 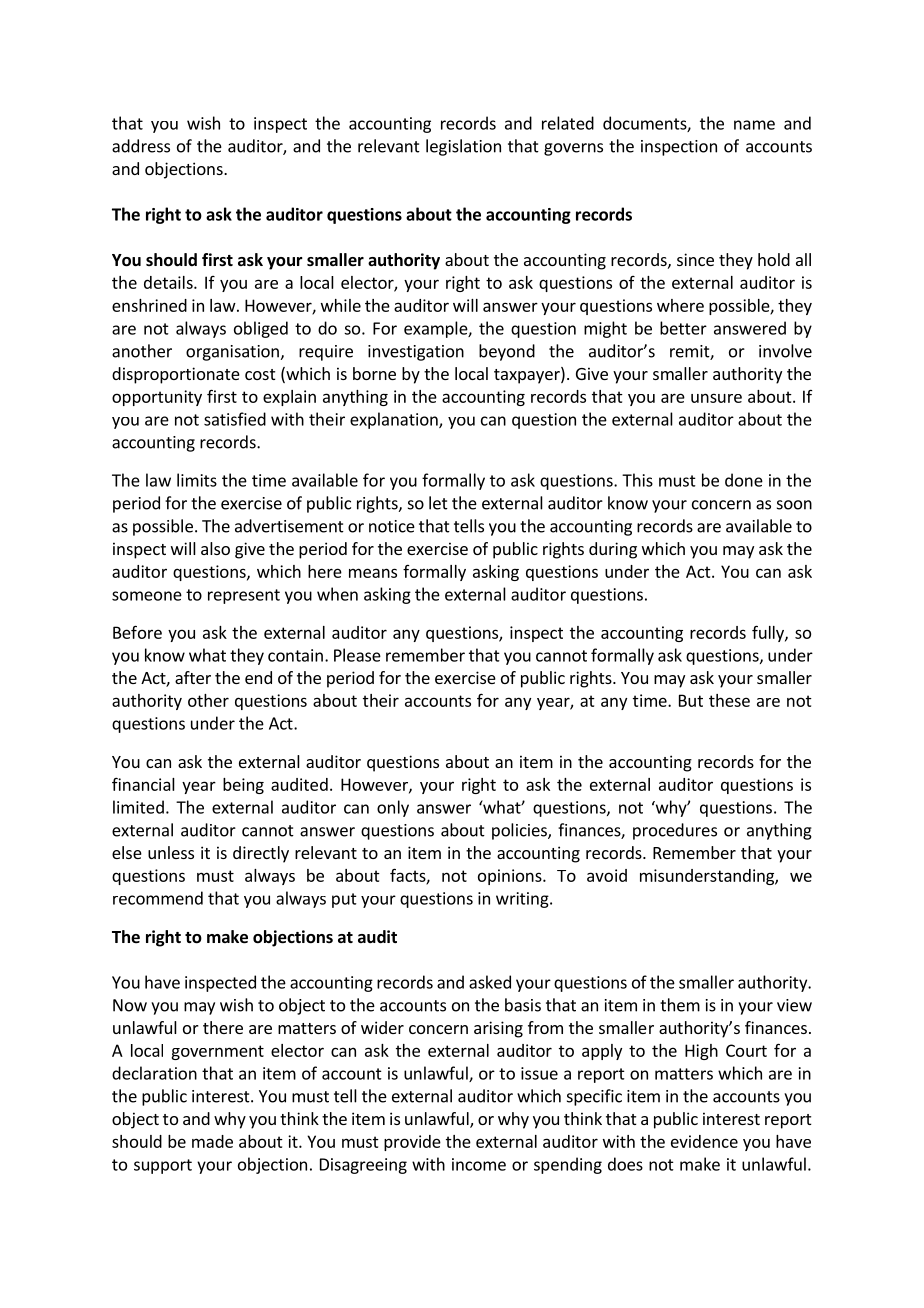 What do you see at coordinates (357, 655) in the page?
I see `Please` at bounding box center [357, 655].
